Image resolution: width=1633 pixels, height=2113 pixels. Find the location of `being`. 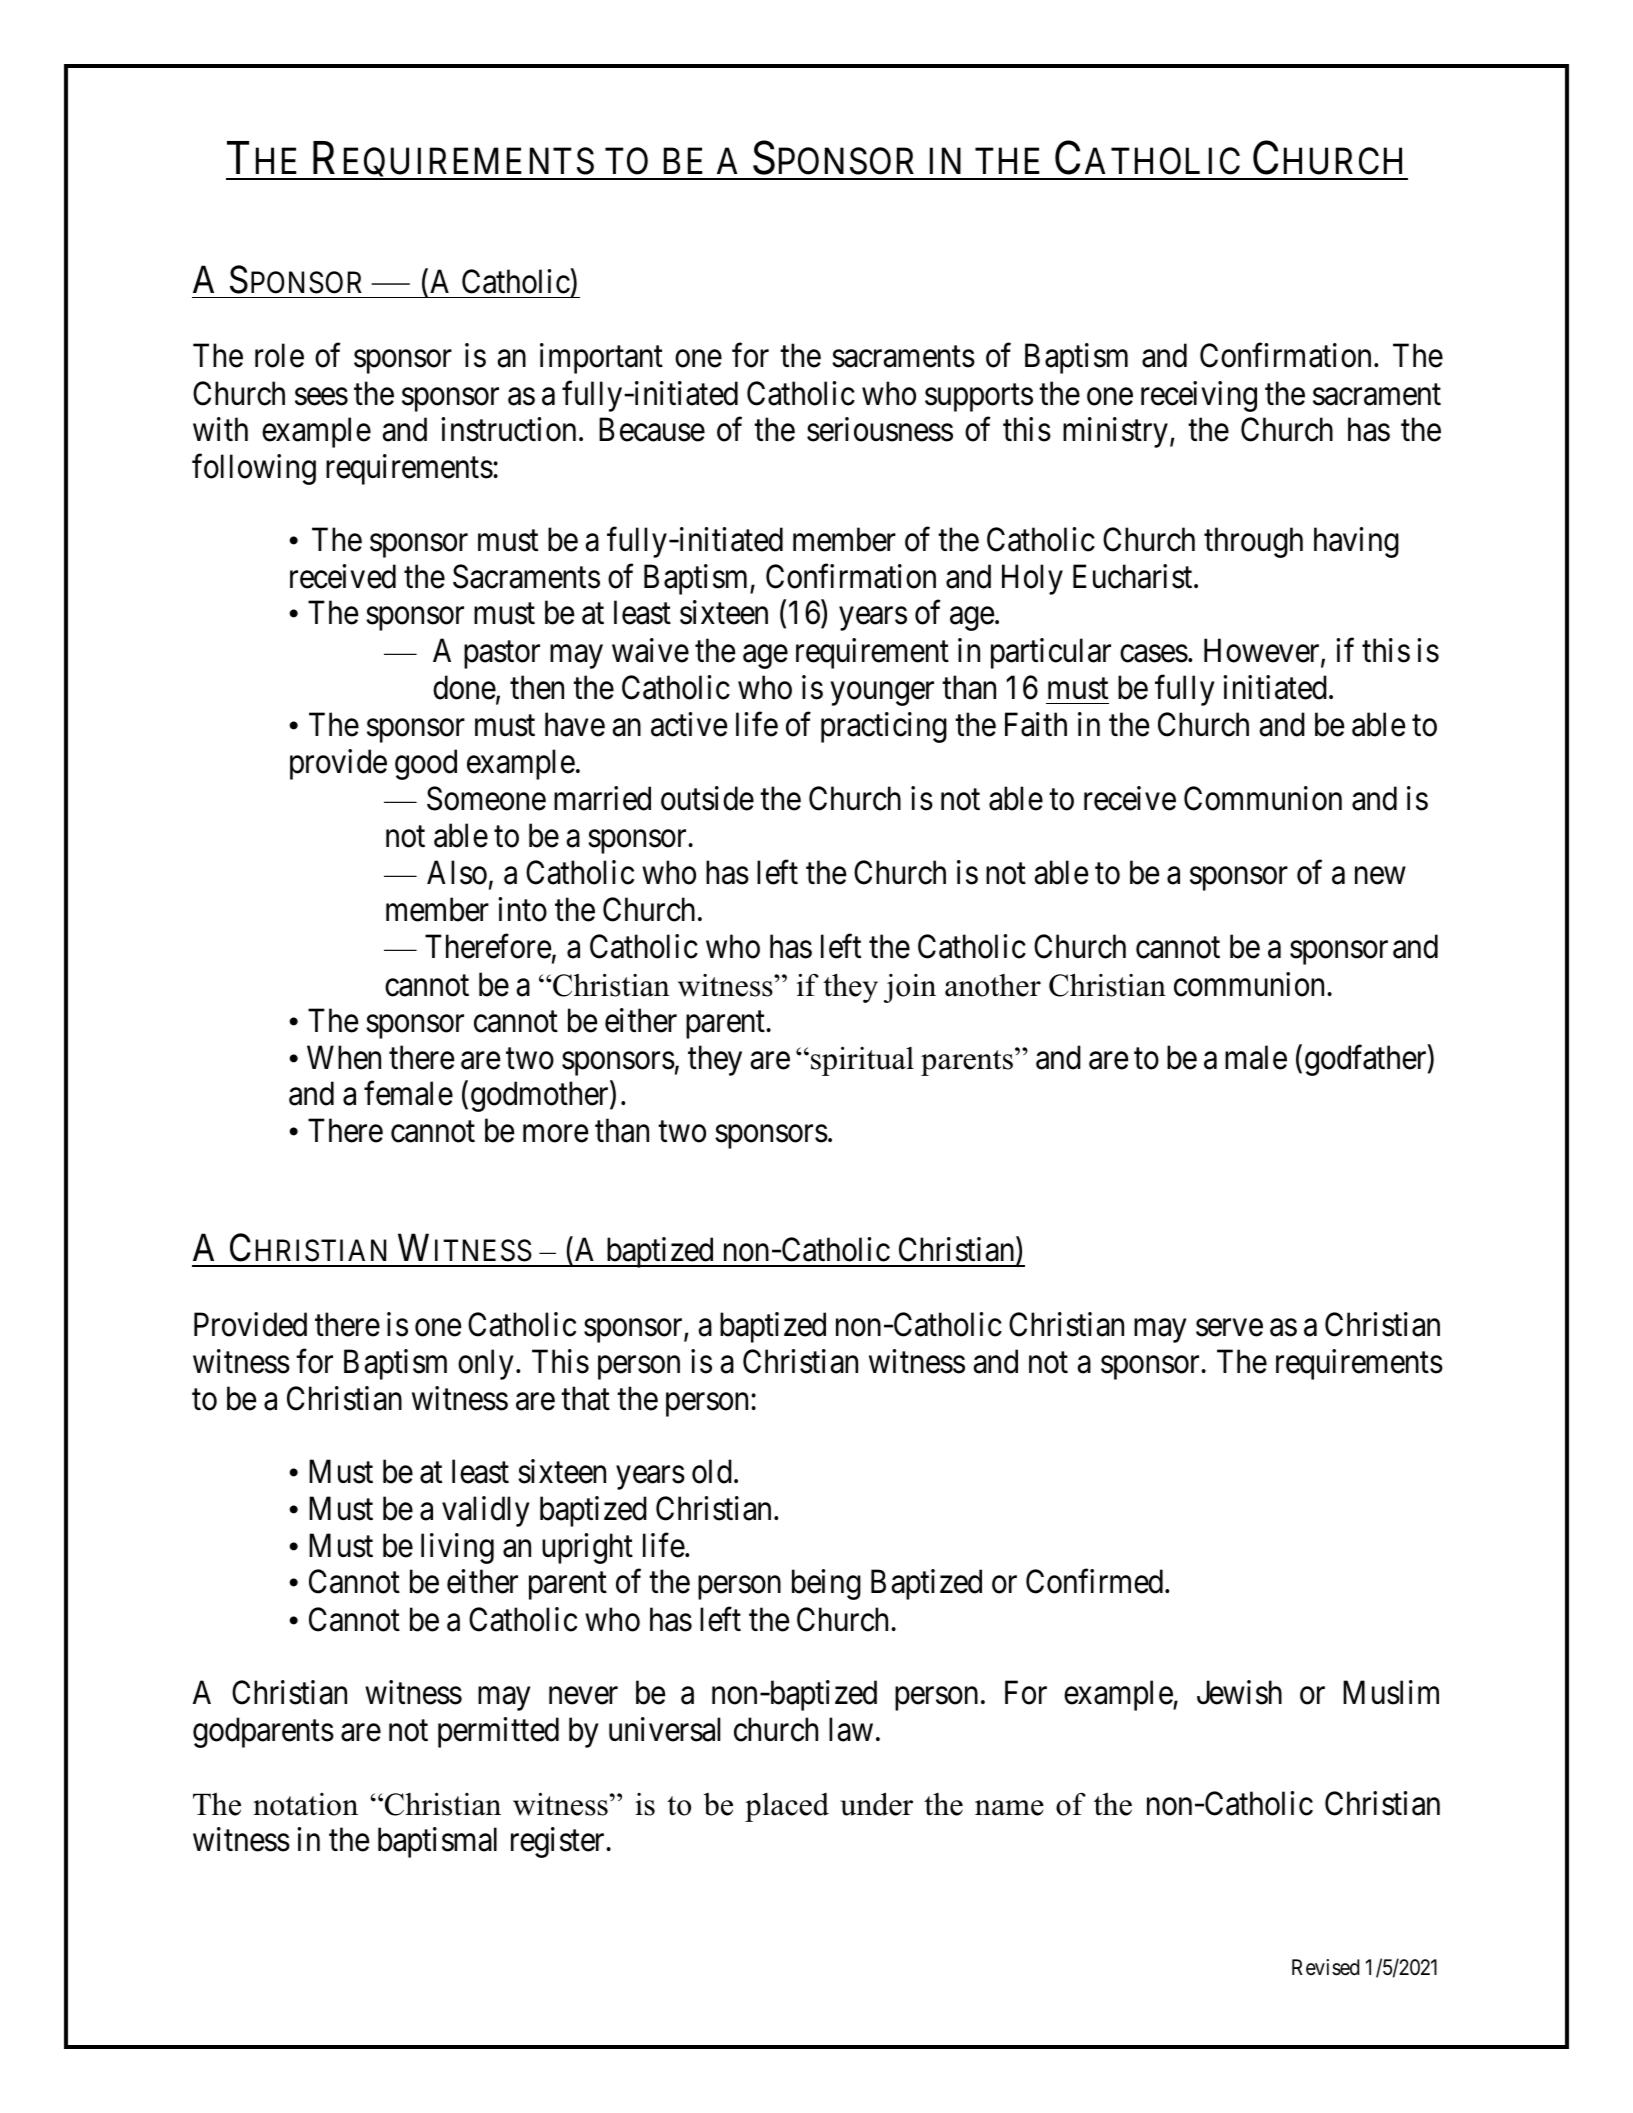

being is located at coordinates (826, 1585).
